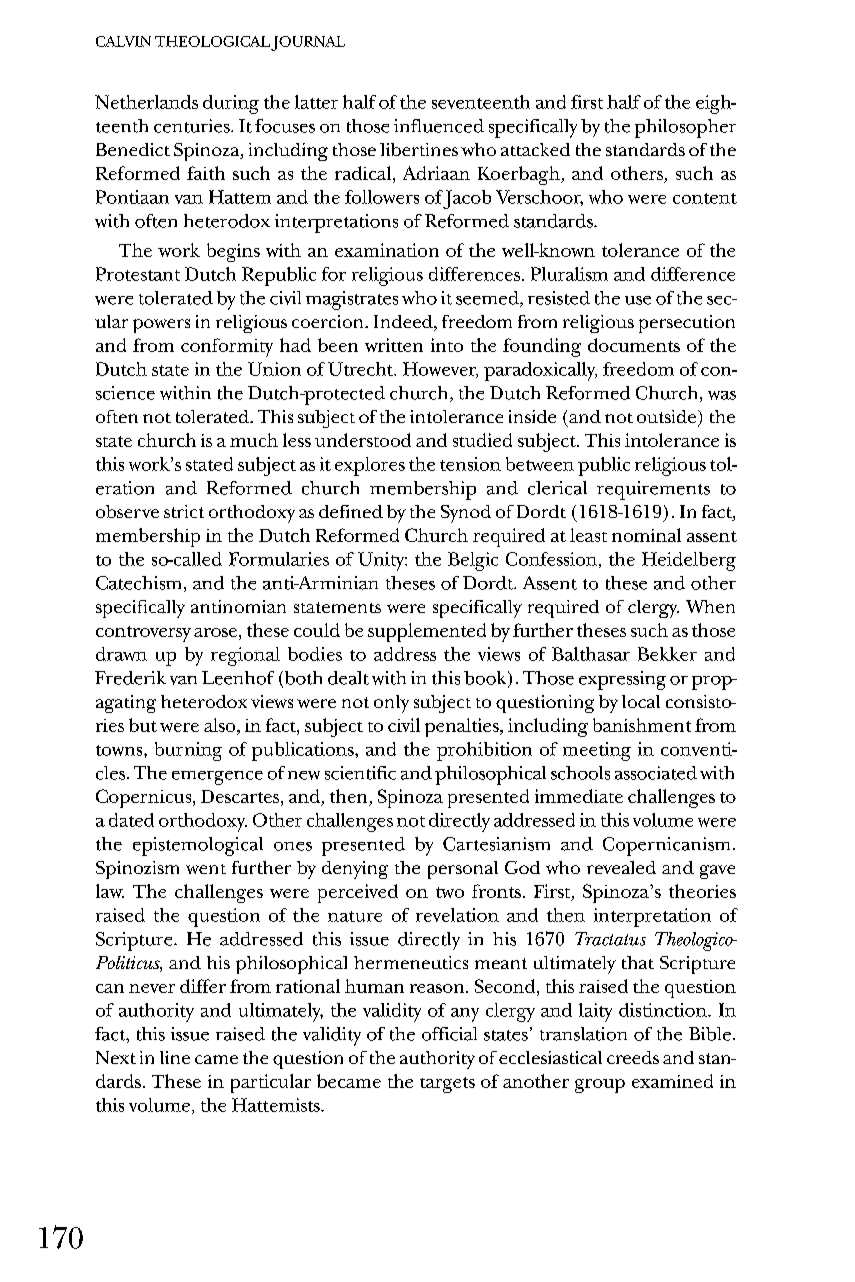 The height and width of the screenshot is (1282, 855). What do you see at coordinates (685, 128) in the screenshot?
I see `philosopher` at bounding box center [685, 128].
